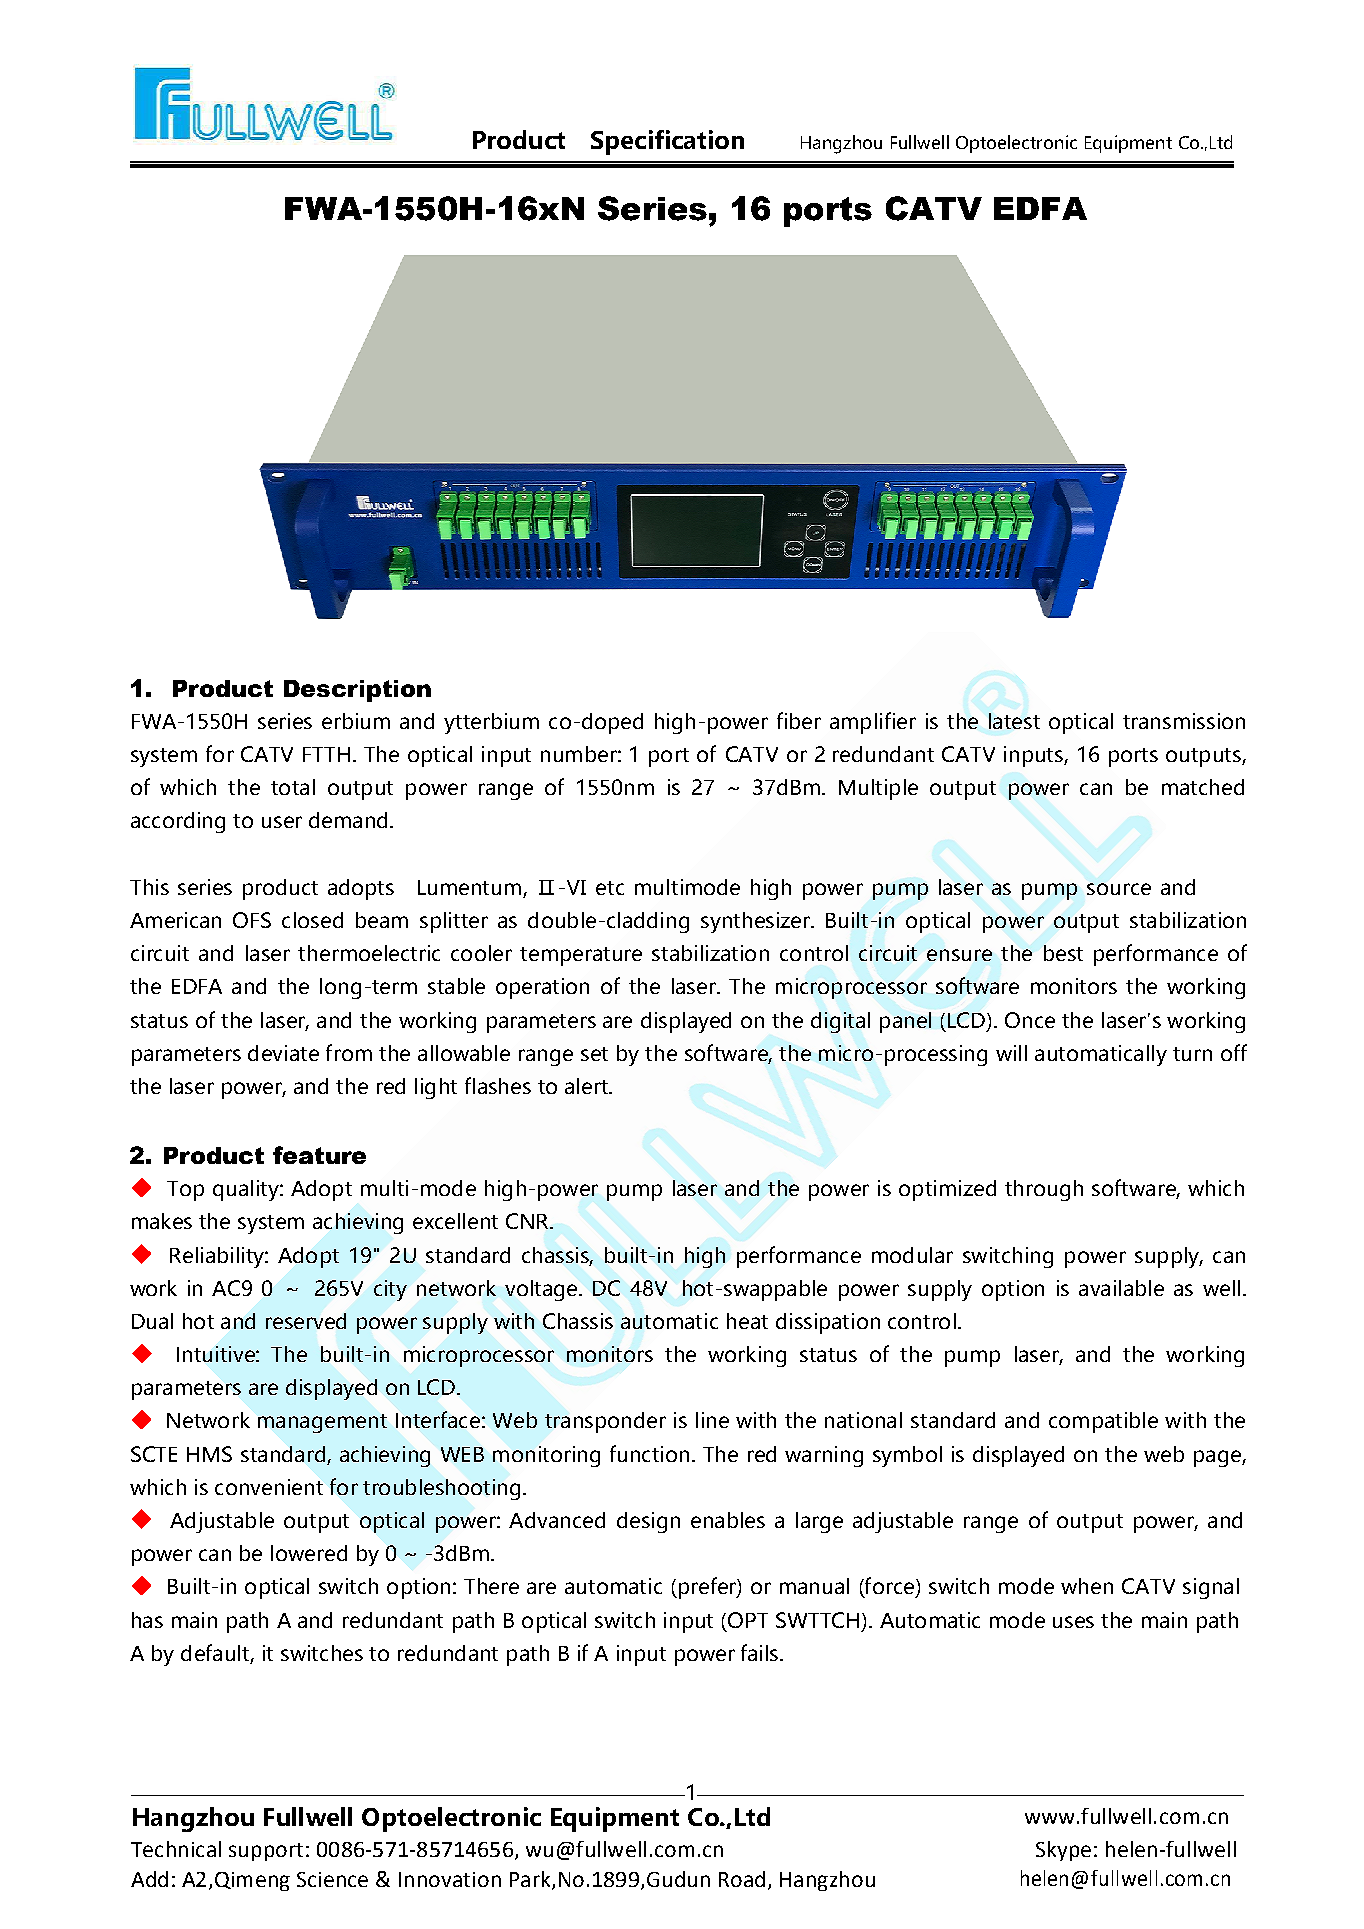  I want to click on transmission, so click(1184, 721).
